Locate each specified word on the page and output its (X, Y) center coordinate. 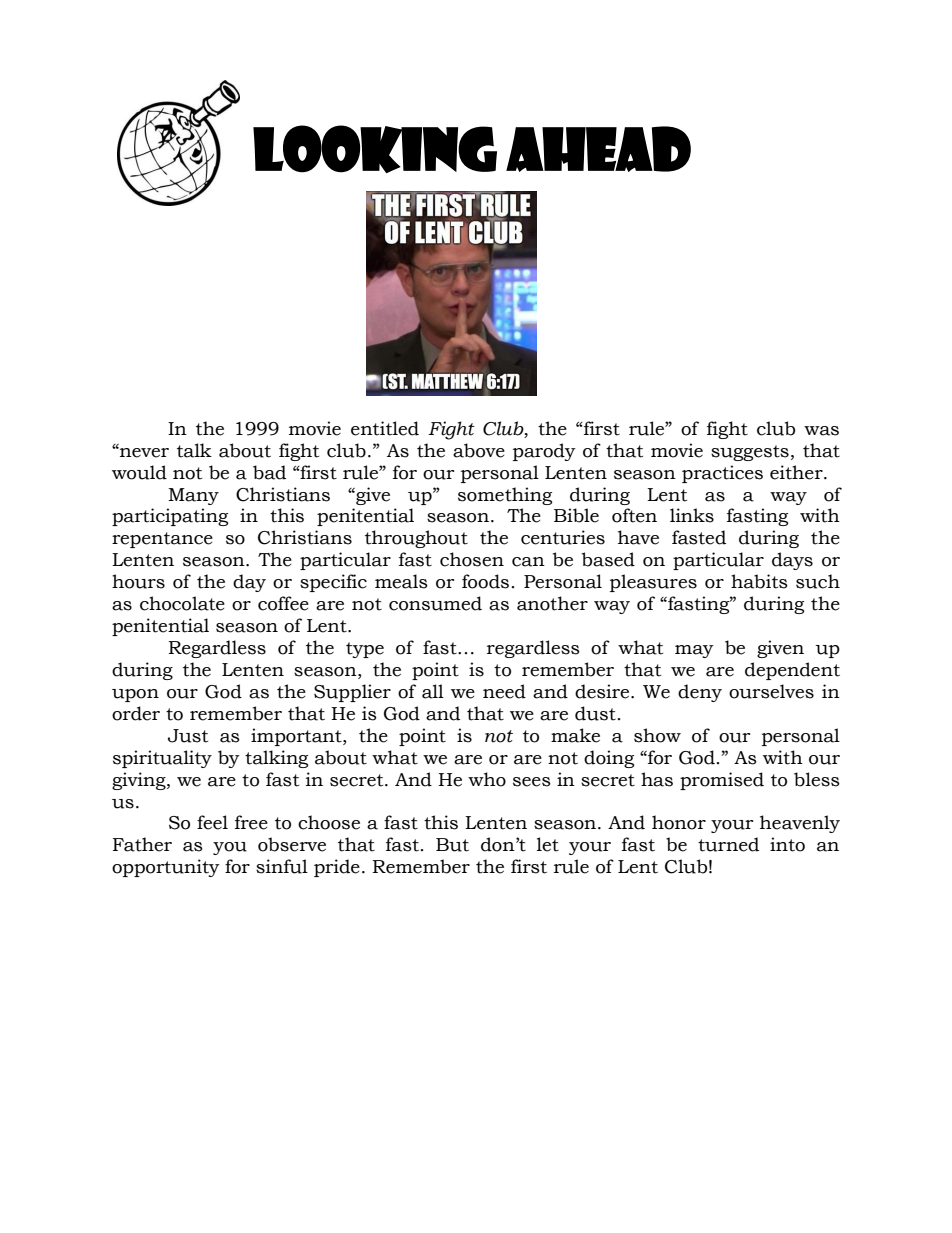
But (452, 845)
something (505, 496)
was (821, 431)
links (692, 515)
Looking (375, 149)
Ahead (598, 149)
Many (193, 496)
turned (728, 844)
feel (212, 822)
